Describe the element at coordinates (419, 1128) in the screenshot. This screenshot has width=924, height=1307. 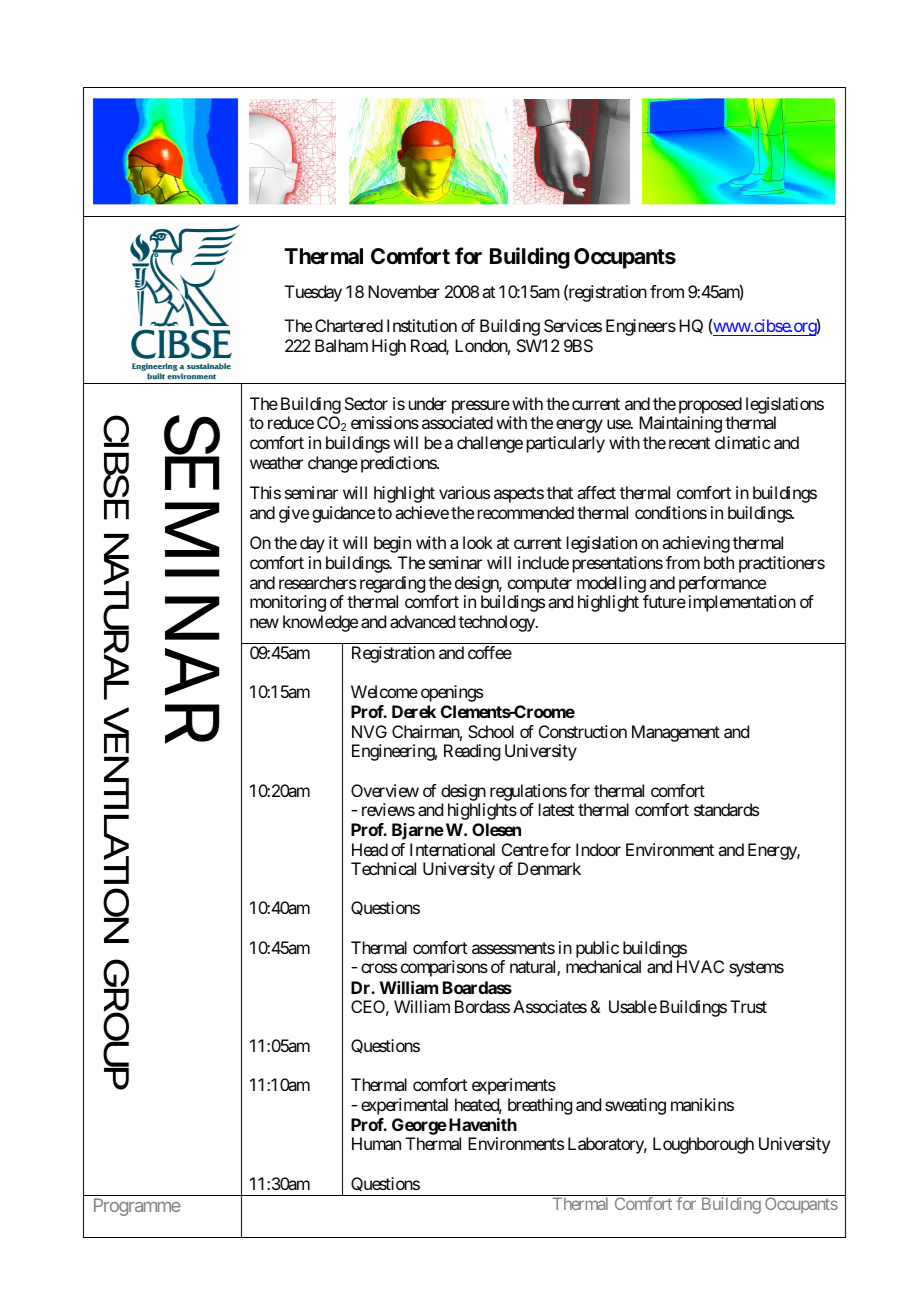
I see `George` at that location.
